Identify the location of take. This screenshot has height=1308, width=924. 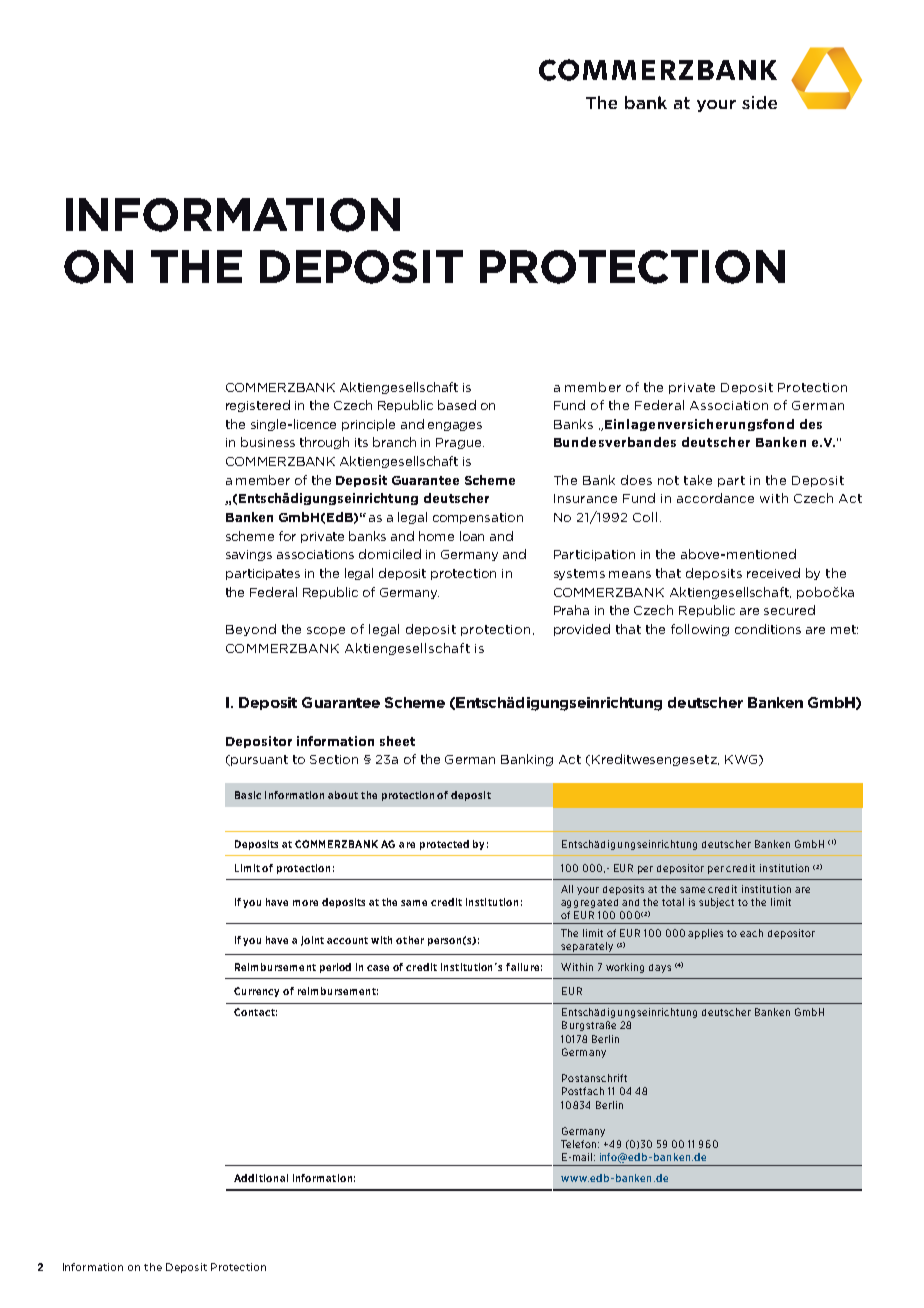
(698, 480).
